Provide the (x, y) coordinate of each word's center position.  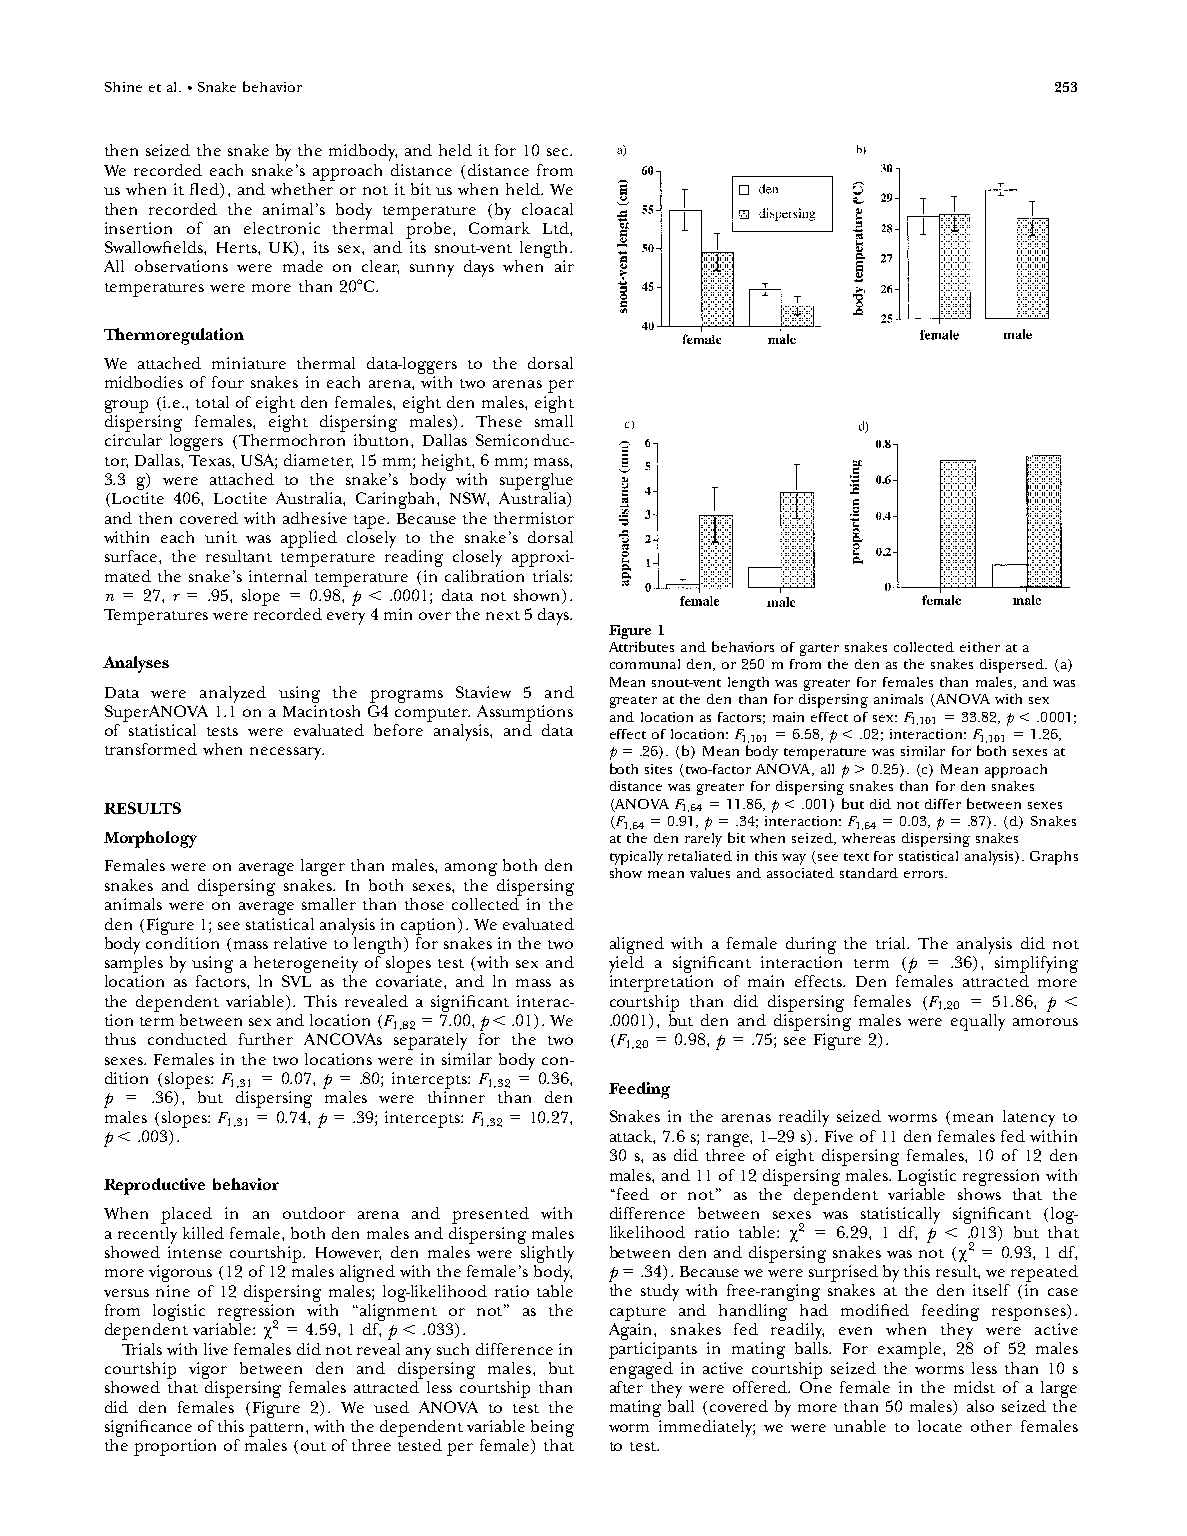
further (266, 1039)
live (216, 1349)
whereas (868, 838)
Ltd (557, 228)
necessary (287, 753)
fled (205, 190)
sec (559, 152)
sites (658, 769)
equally (978, 1022)
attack (632, 1137)
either (980, 647)
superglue (536, 481)
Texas (211, 460)
